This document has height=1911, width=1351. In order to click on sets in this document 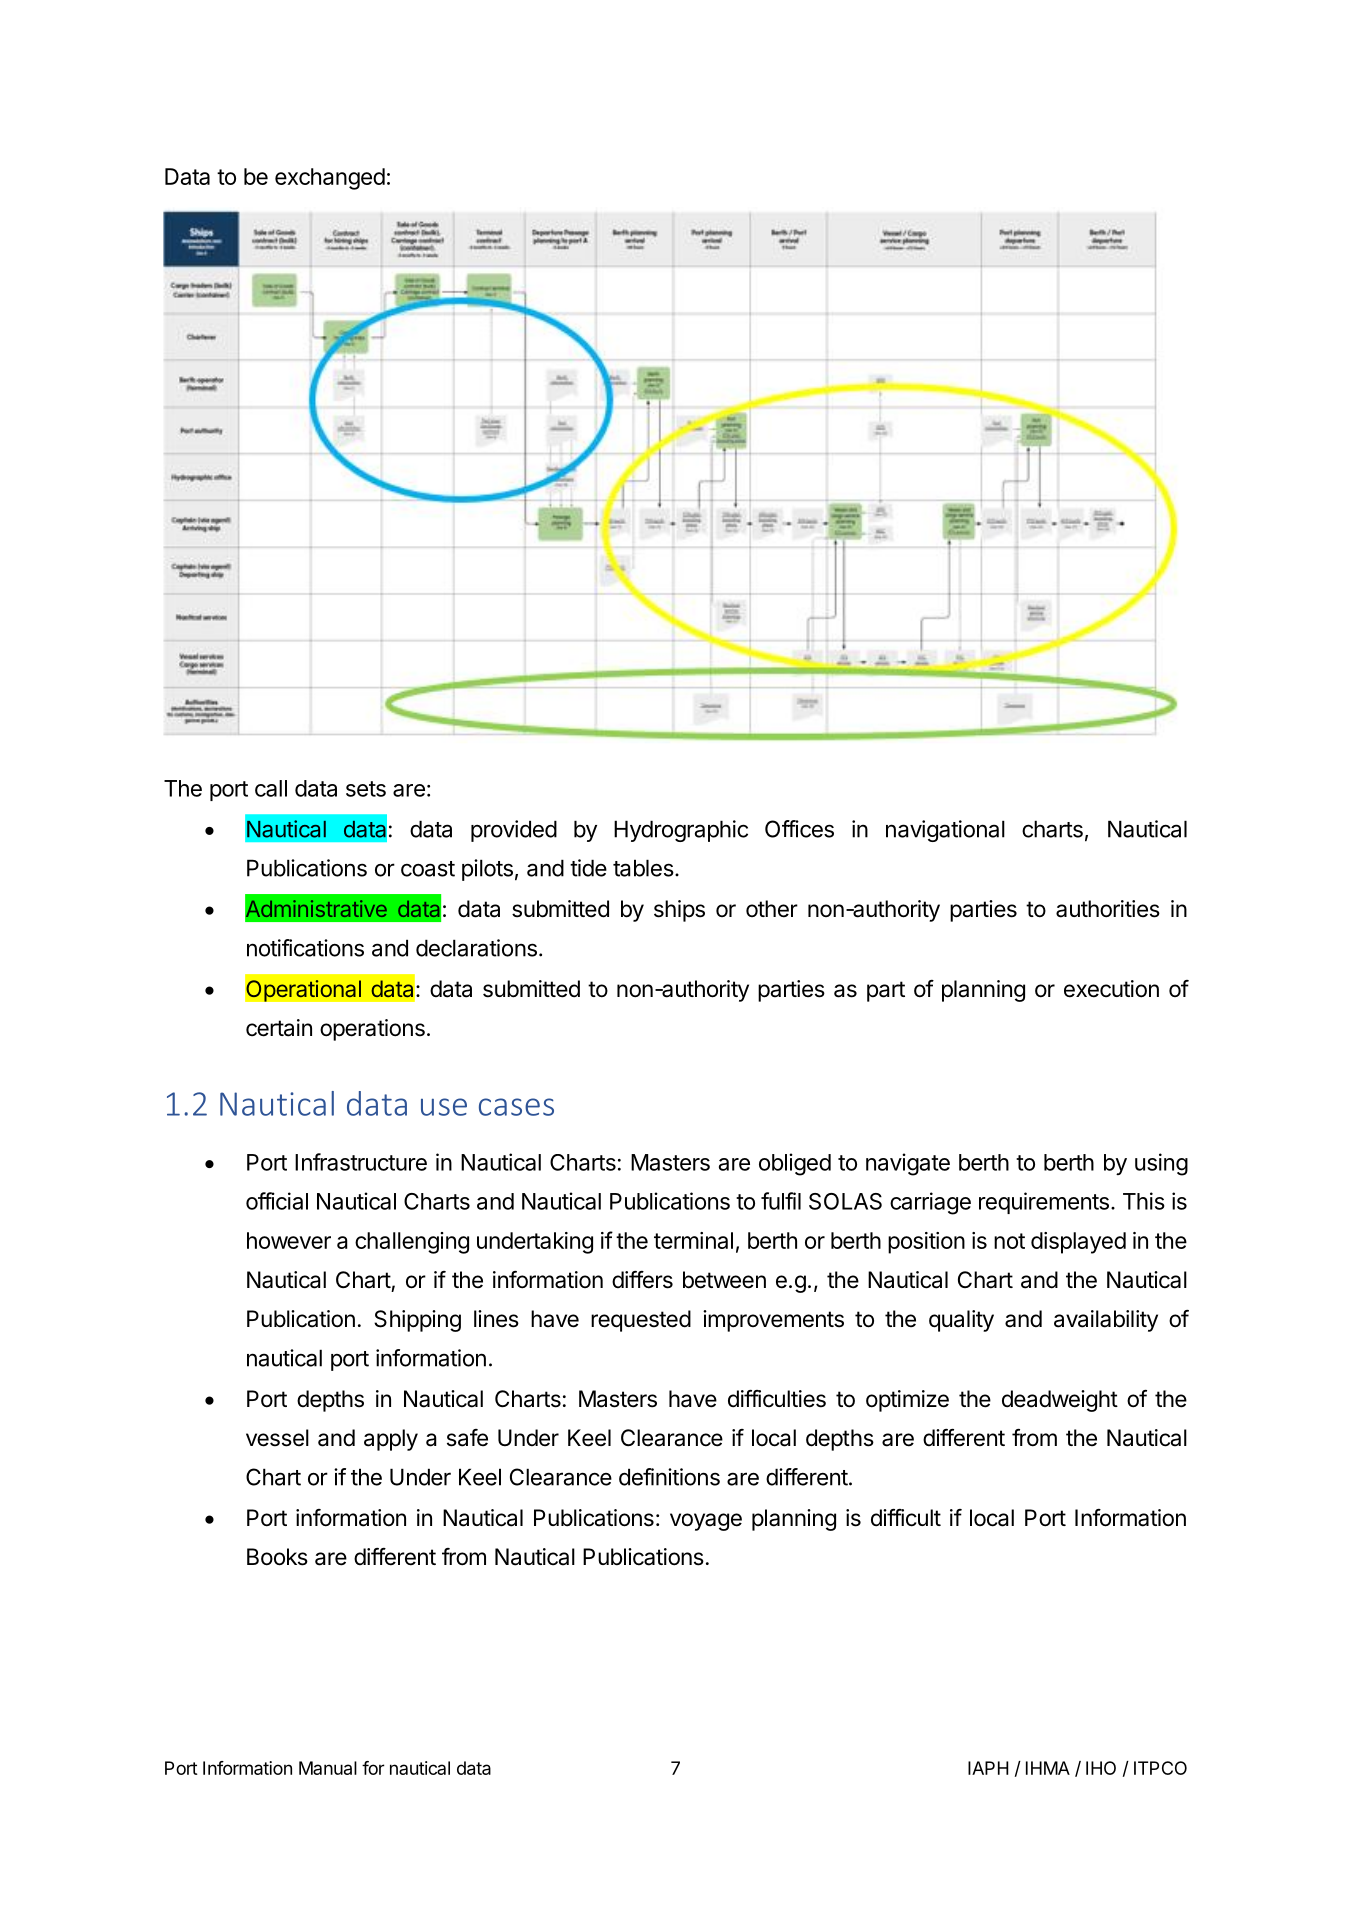, I will do `click(366, 789)`.
